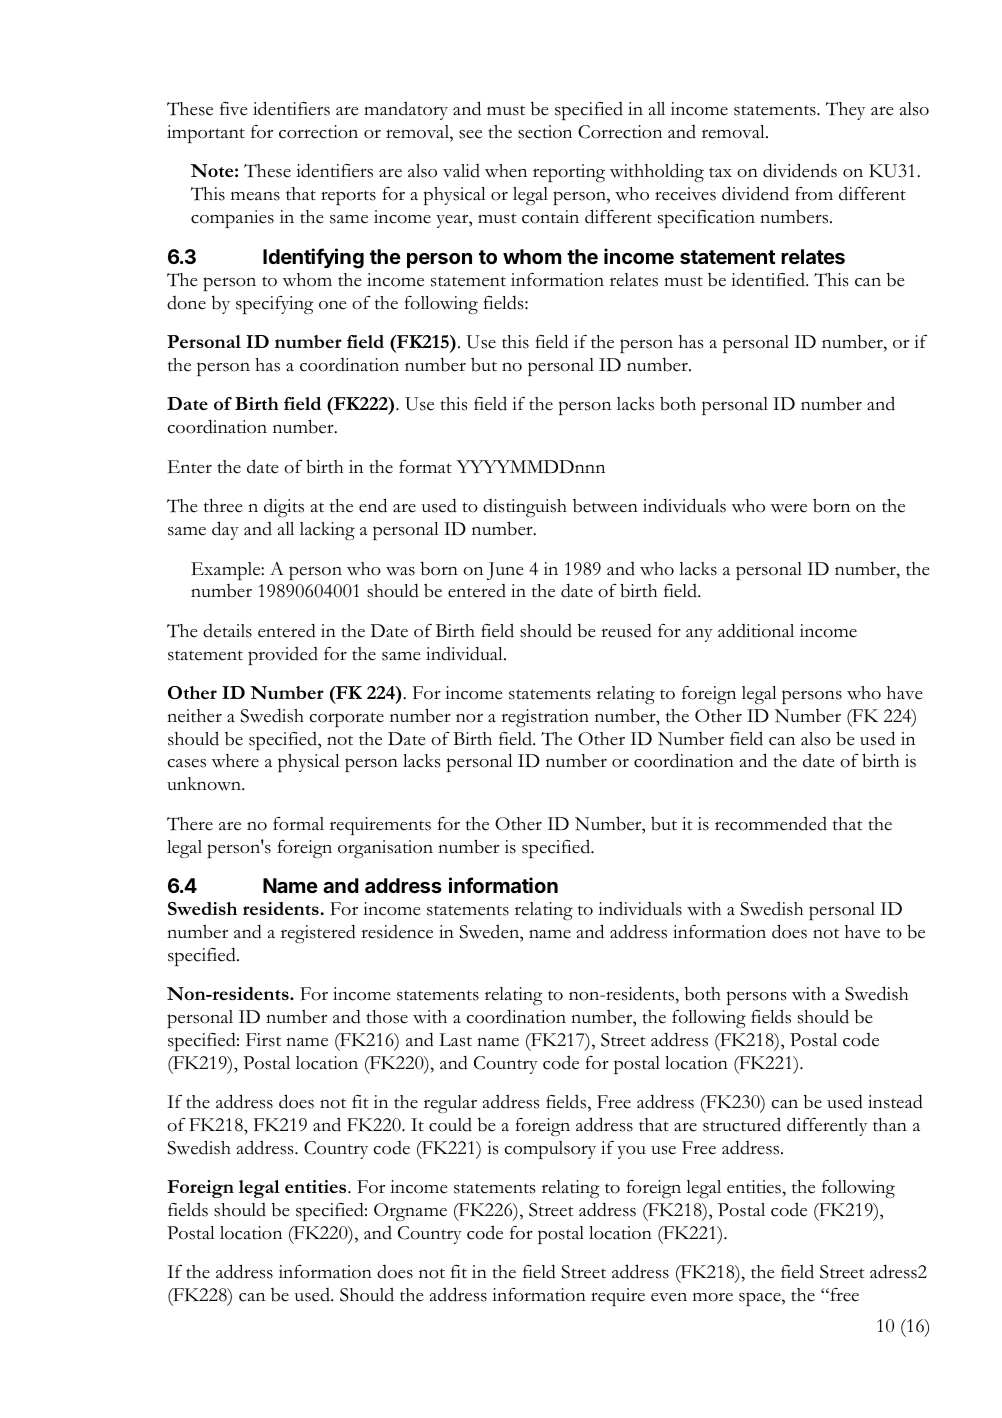  Describe the element at coordinates (545, 132) in the page. I see `section` at that location.
